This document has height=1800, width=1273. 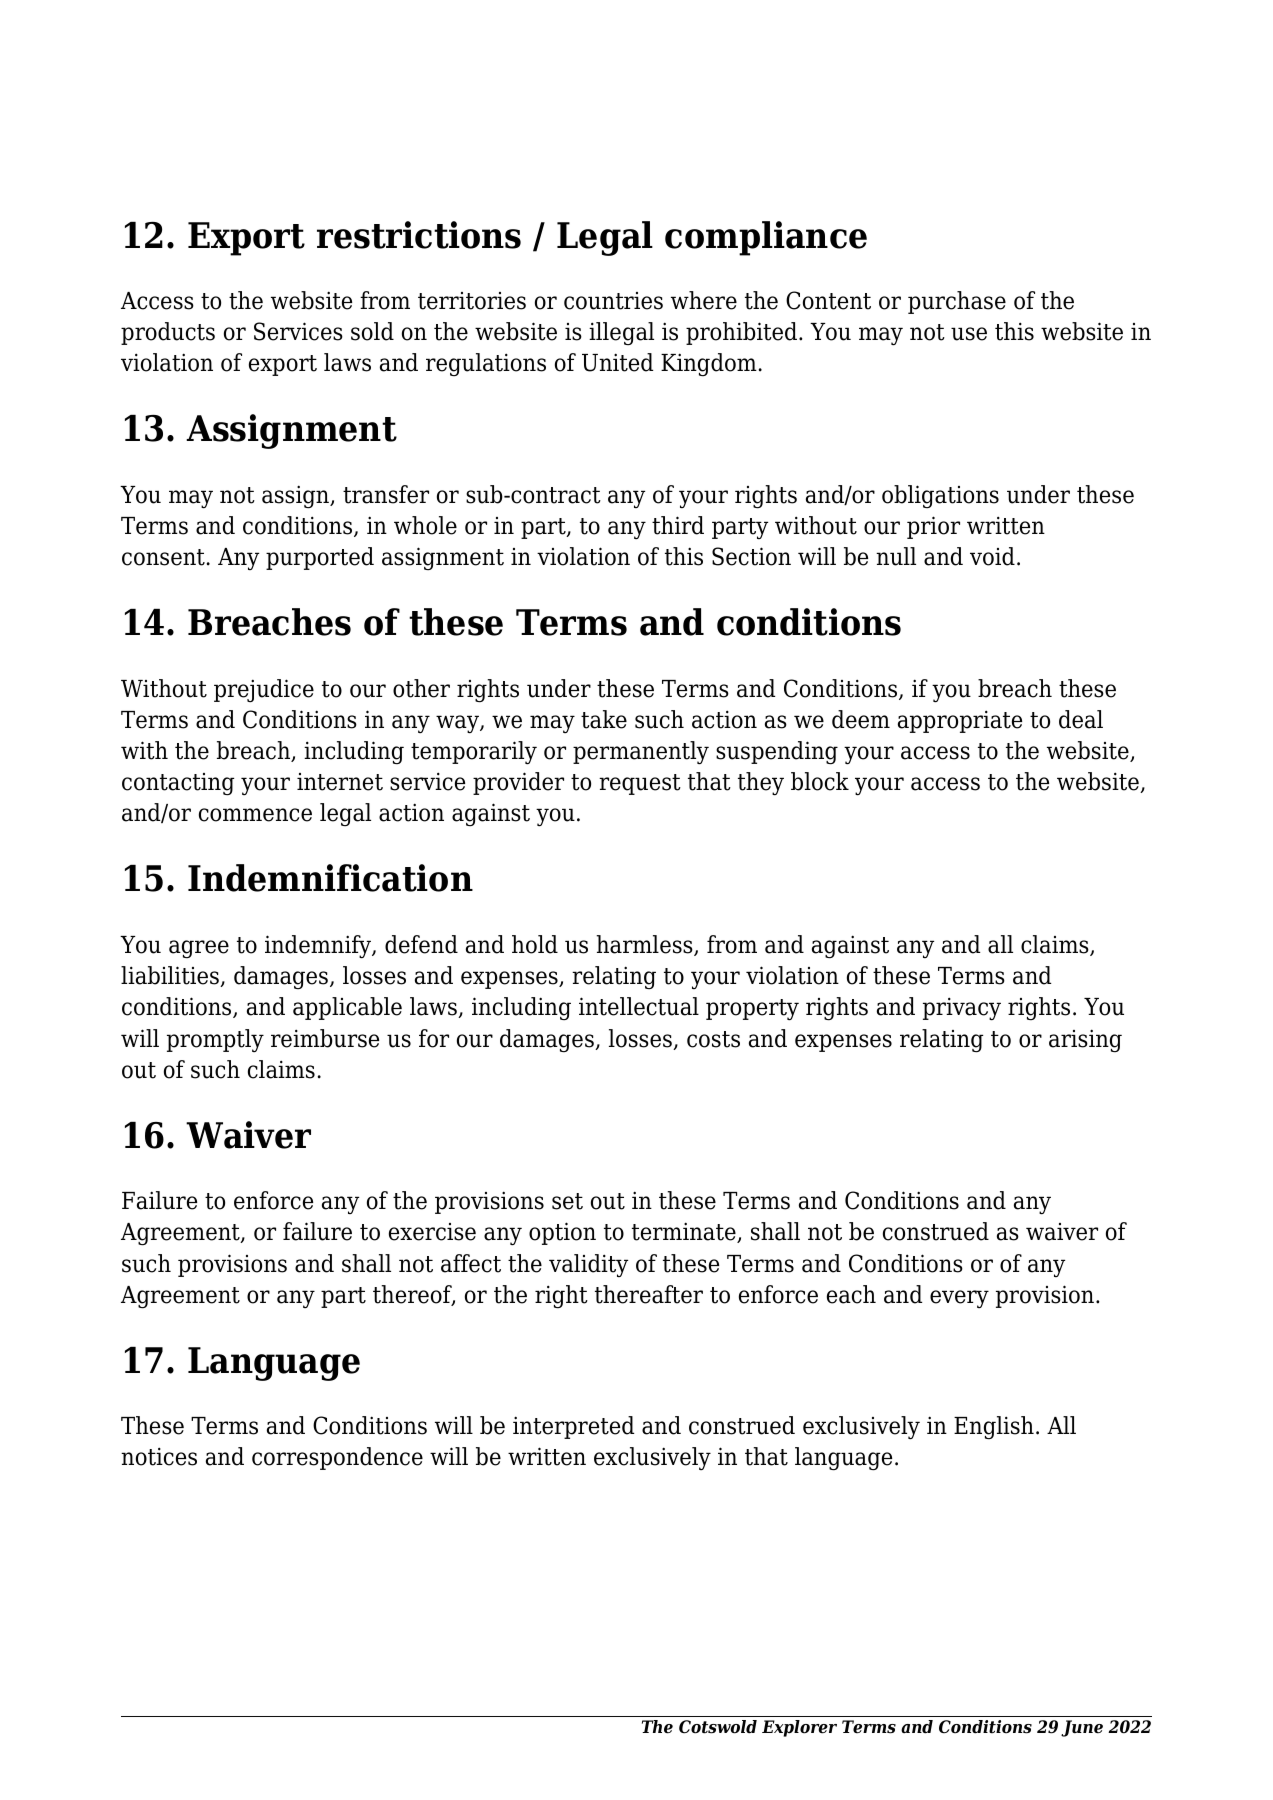 What do you see at coordinates (639, 1006) in the document?
I see `intellectual` at bounding box center [639, 1006].
